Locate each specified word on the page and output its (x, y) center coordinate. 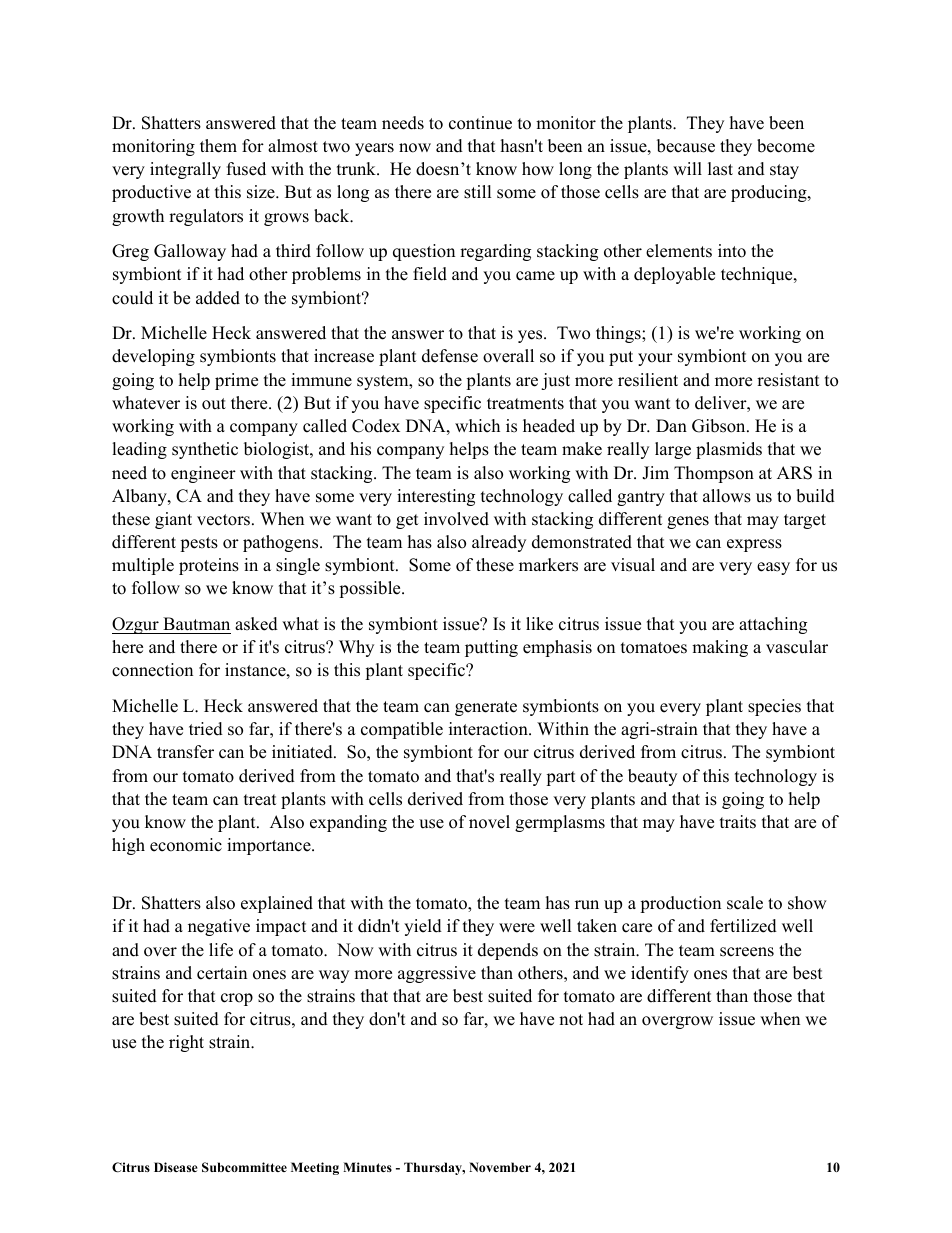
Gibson (720, 426)
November (500, 1167)
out (214, 404)
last (720, 169)
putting (491, 648)
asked (256, 624)
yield (423, 927)
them (218, 146)
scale (745, 903)
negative (219, 927)
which (477, 426)
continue (480, 123)
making (720, 648)
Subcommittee (244, 1167)
